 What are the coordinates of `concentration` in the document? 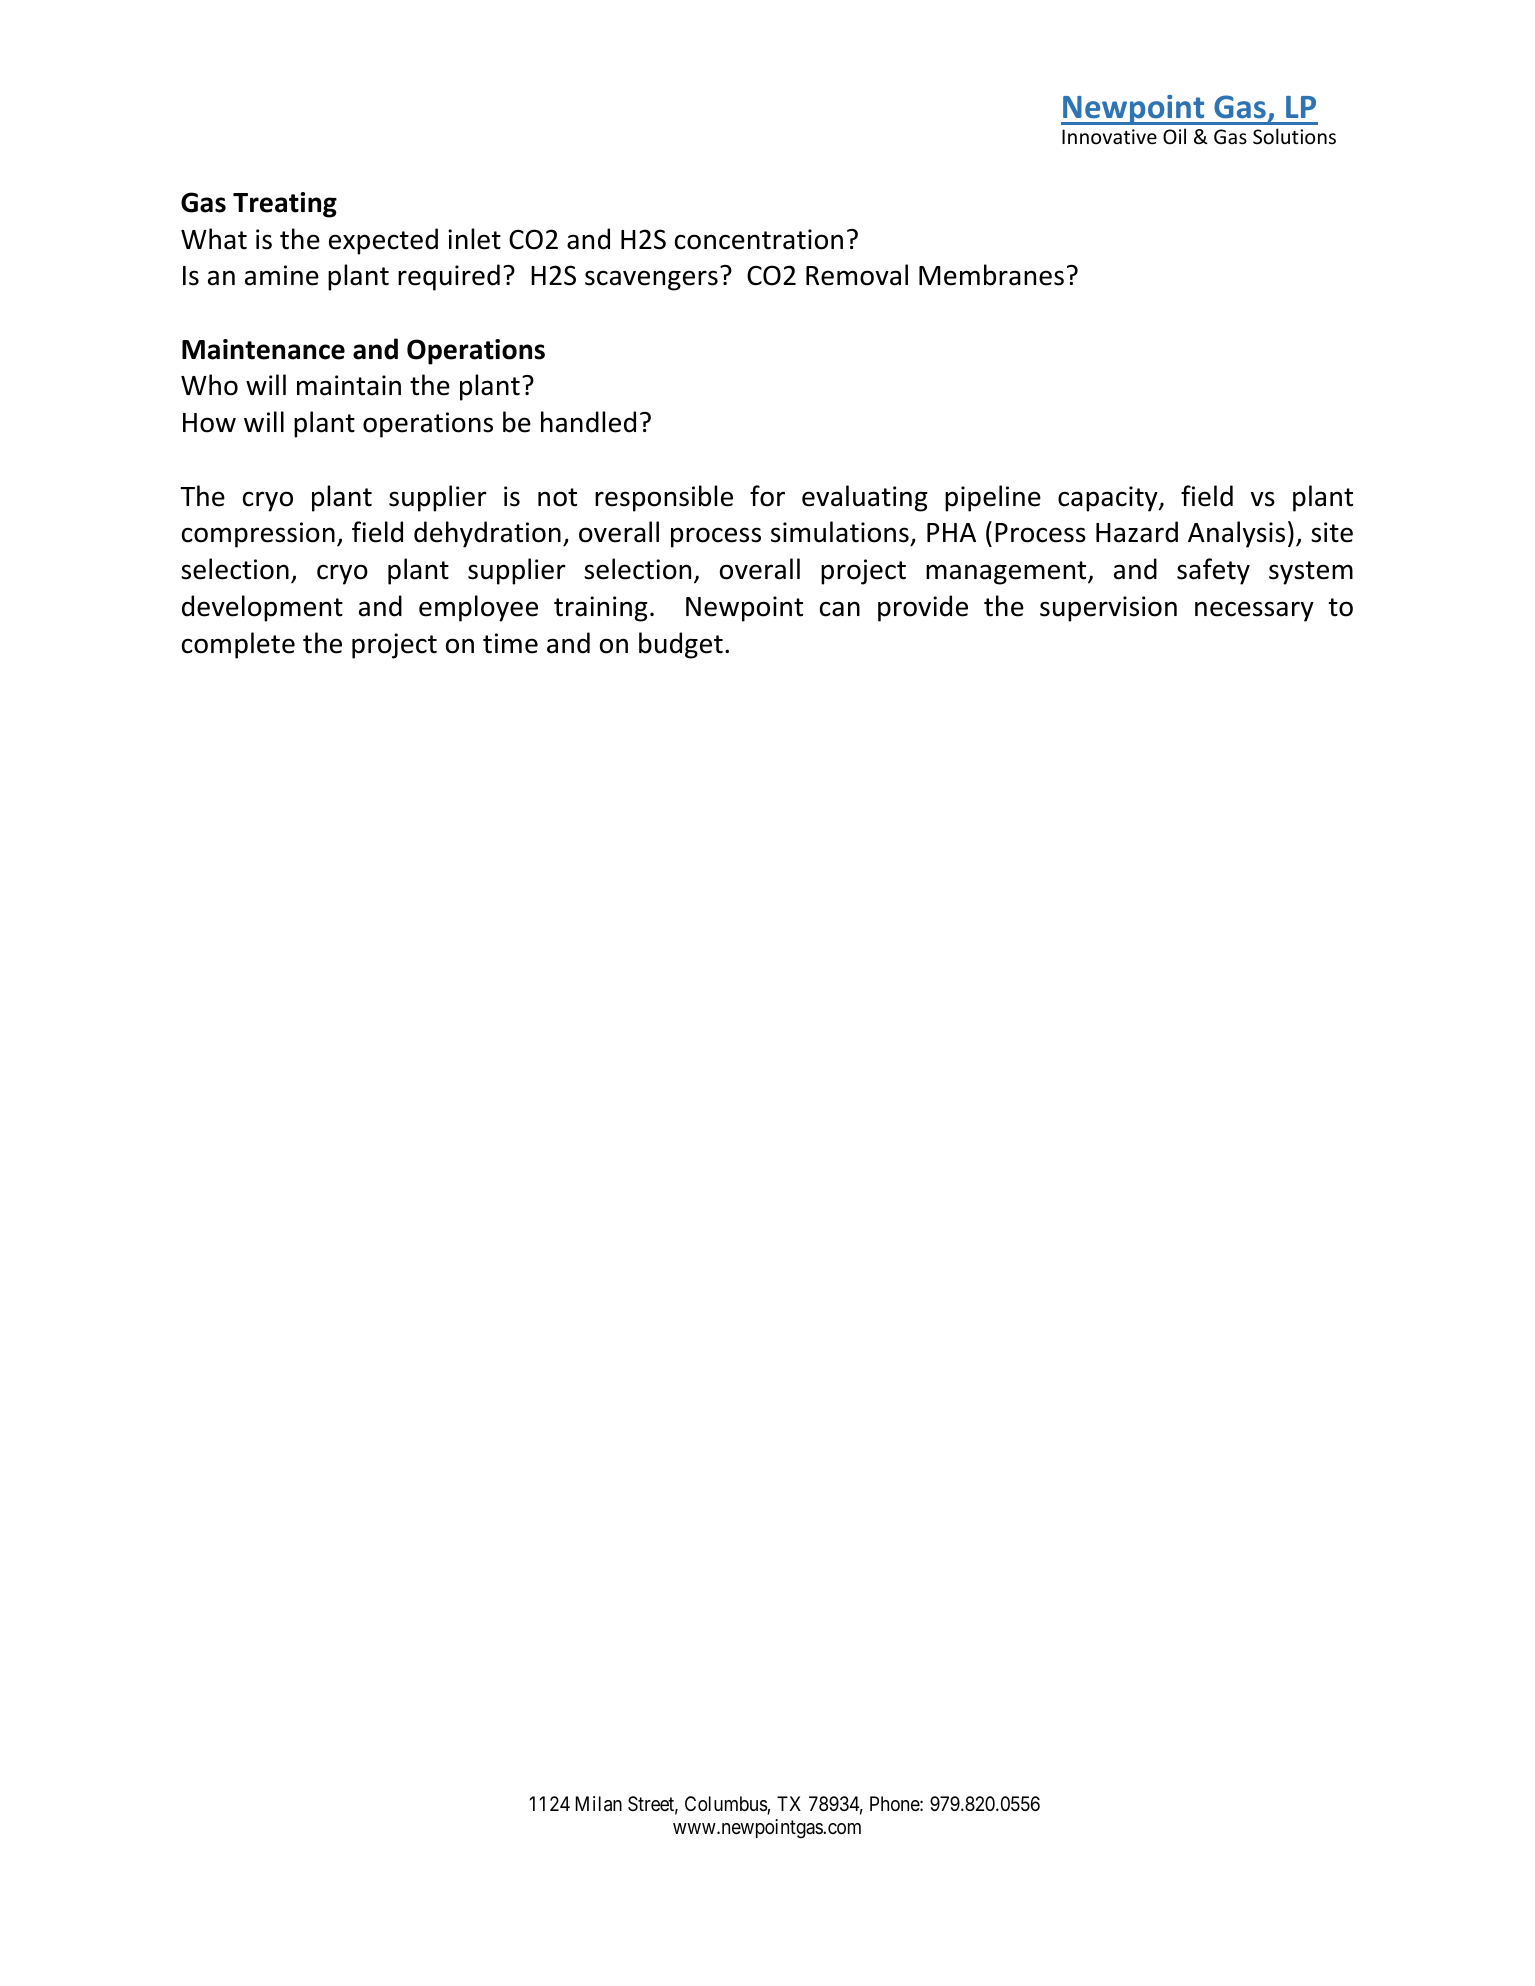 It's located at (759, 239).
